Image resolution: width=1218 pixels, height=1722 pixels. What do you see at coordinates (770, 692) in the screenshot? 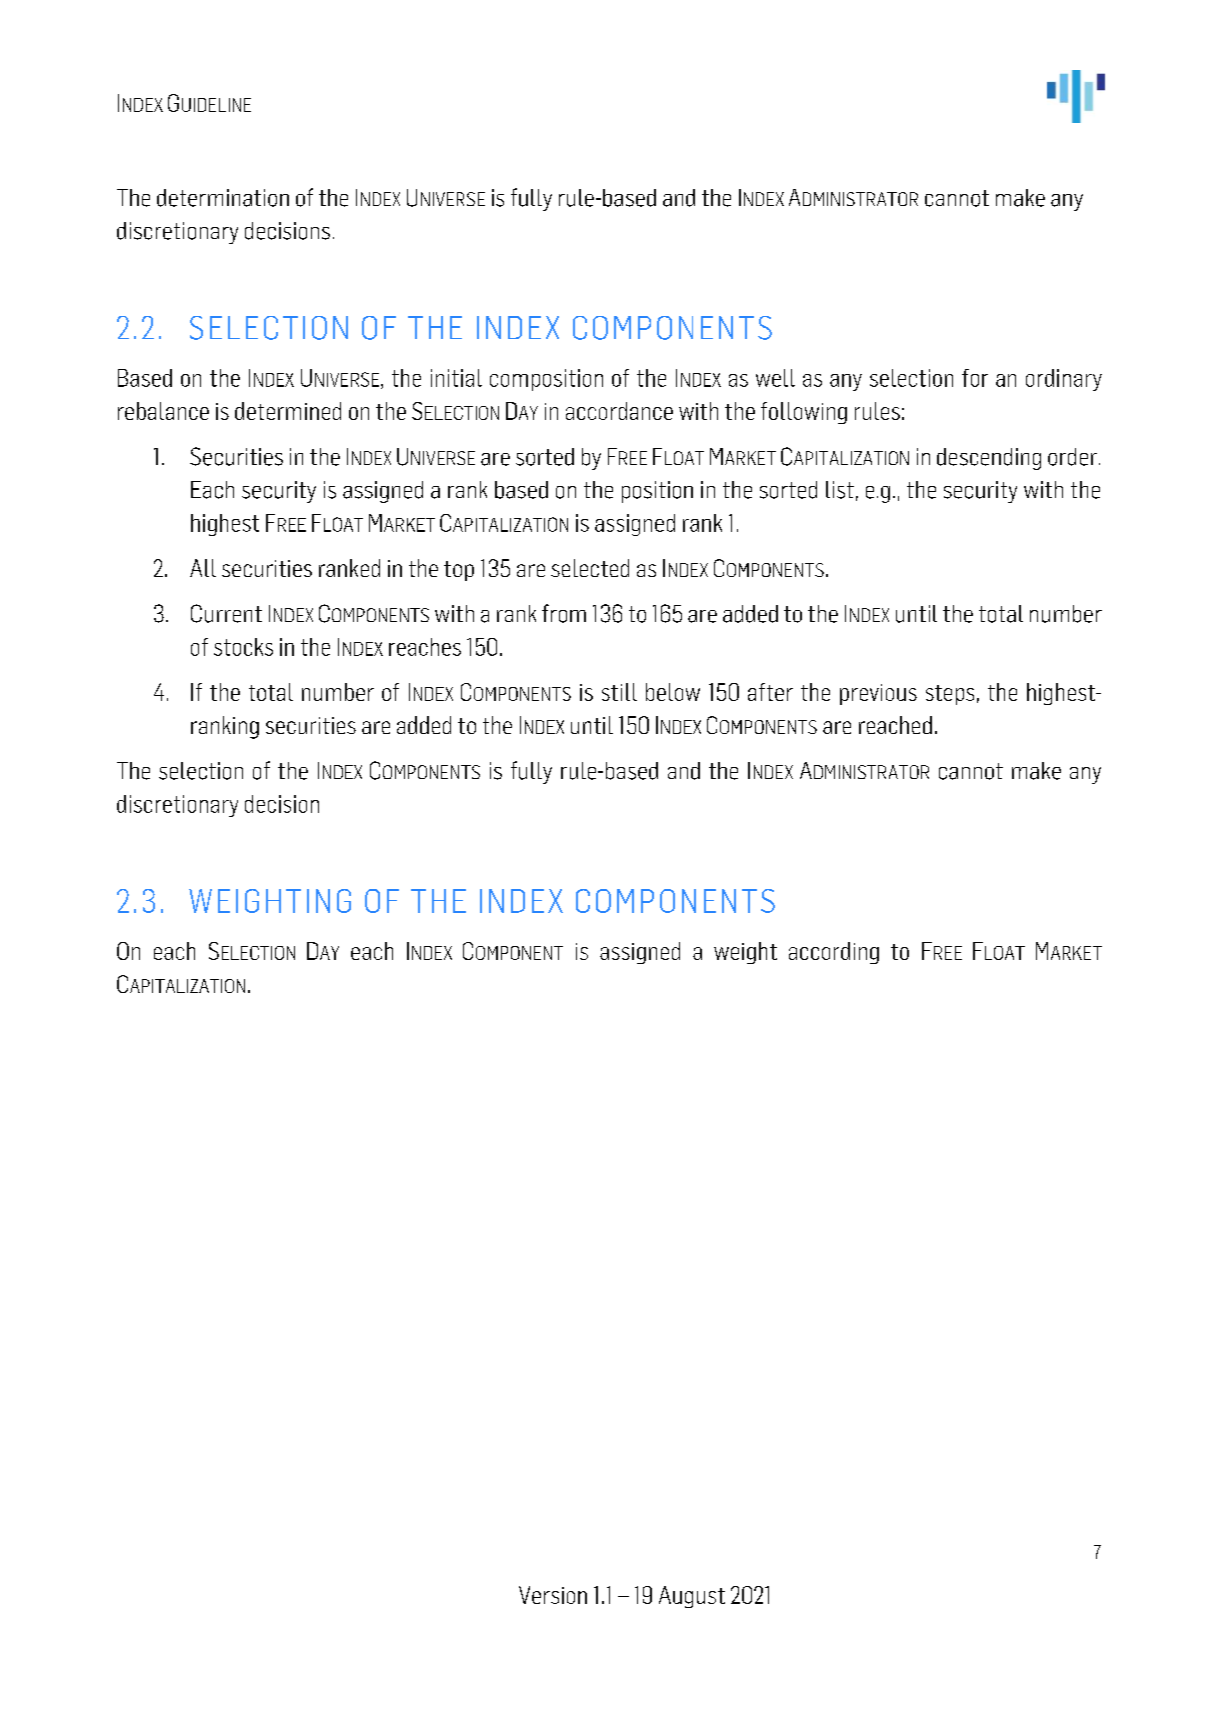
I see `after` at bounding box center [770, 692].
